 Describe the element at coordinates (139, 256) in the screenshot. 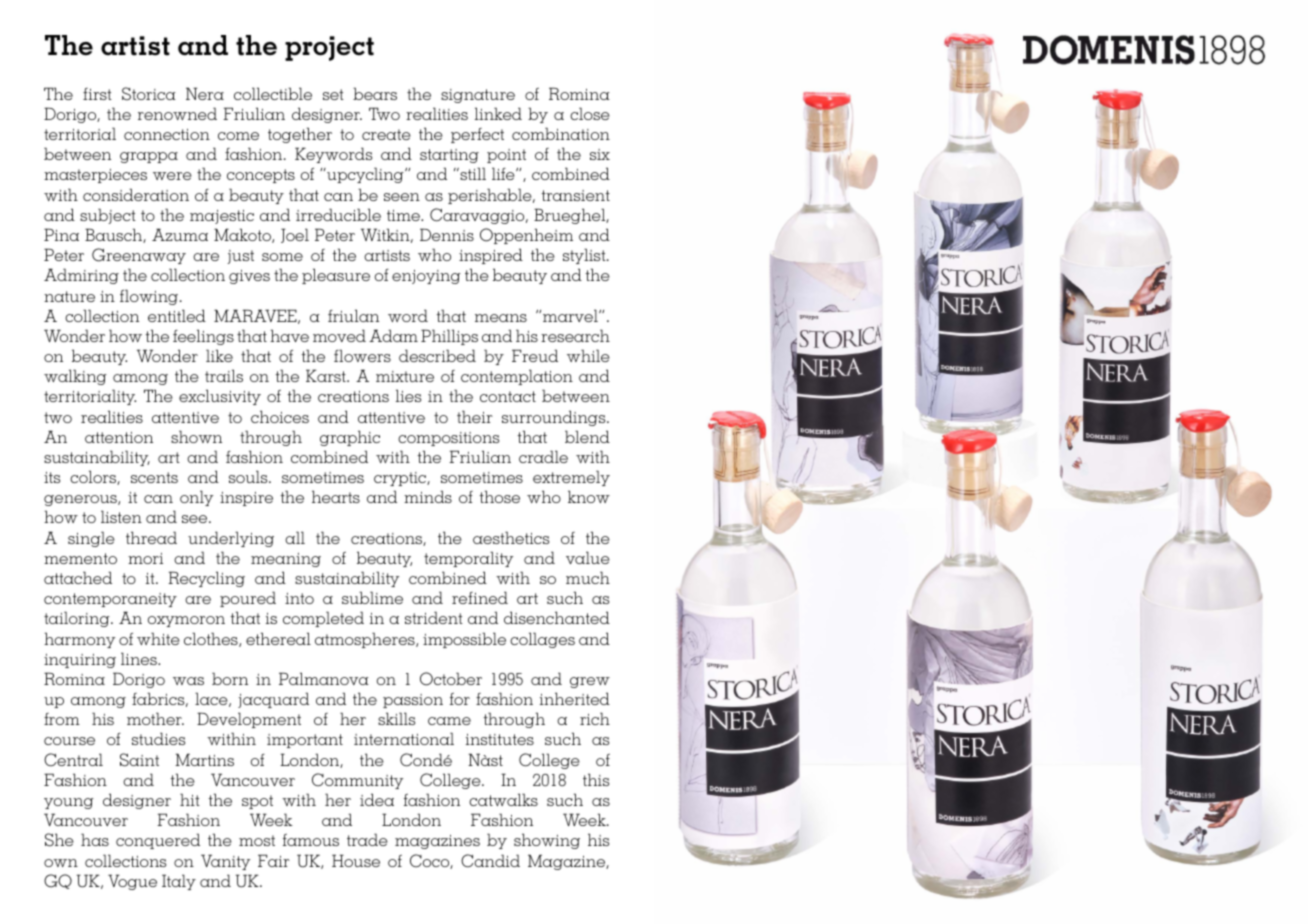

I see `Greenaway` at that location.
